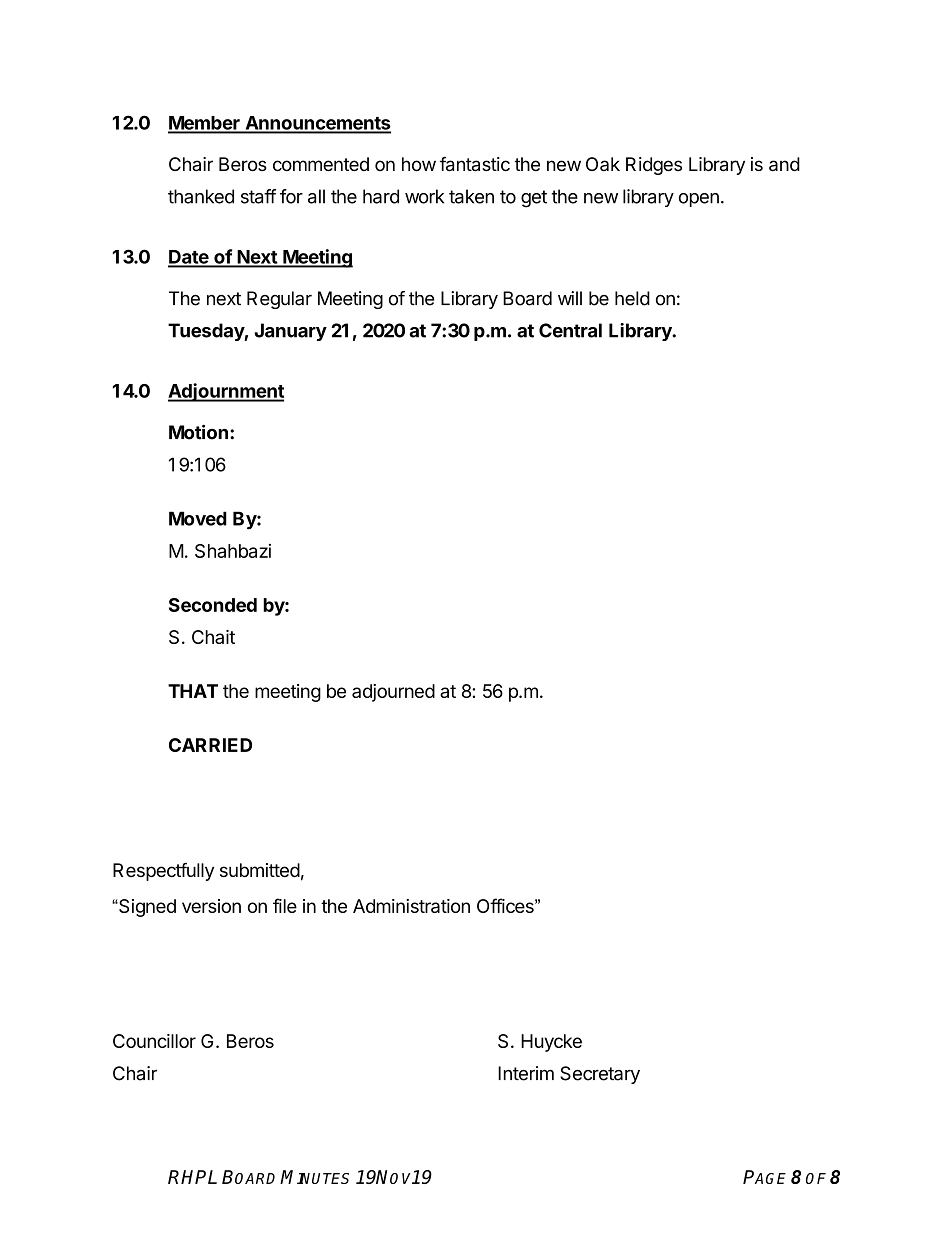 Image resolution: width=952 pixels, height=1233 pixels. What do you see at coordinates (632, 298) in the screenshot?
I see `held` at bounding box center [632, 298].
